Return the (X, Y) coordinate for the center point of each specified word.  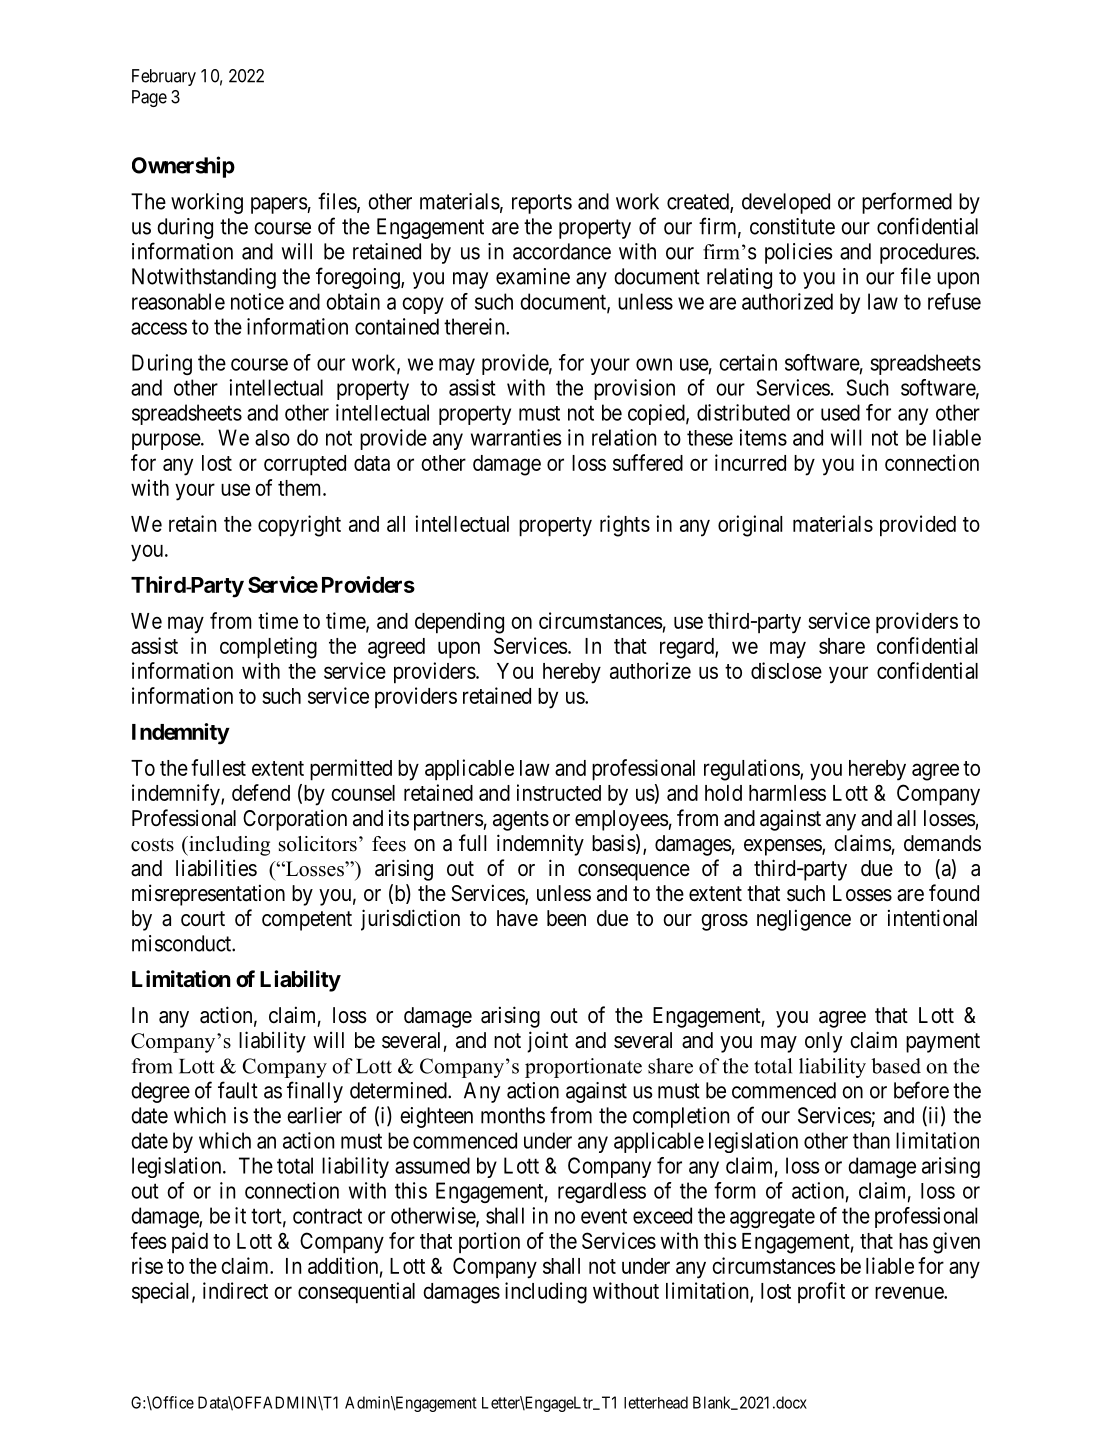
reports (542, 204)
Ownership (183, 167)
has (913, 1241)
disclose (786, 670)
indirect (235, 1290)
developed (786, 203)
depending (459, 623)
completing (268, 648)
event (604, 1216)
